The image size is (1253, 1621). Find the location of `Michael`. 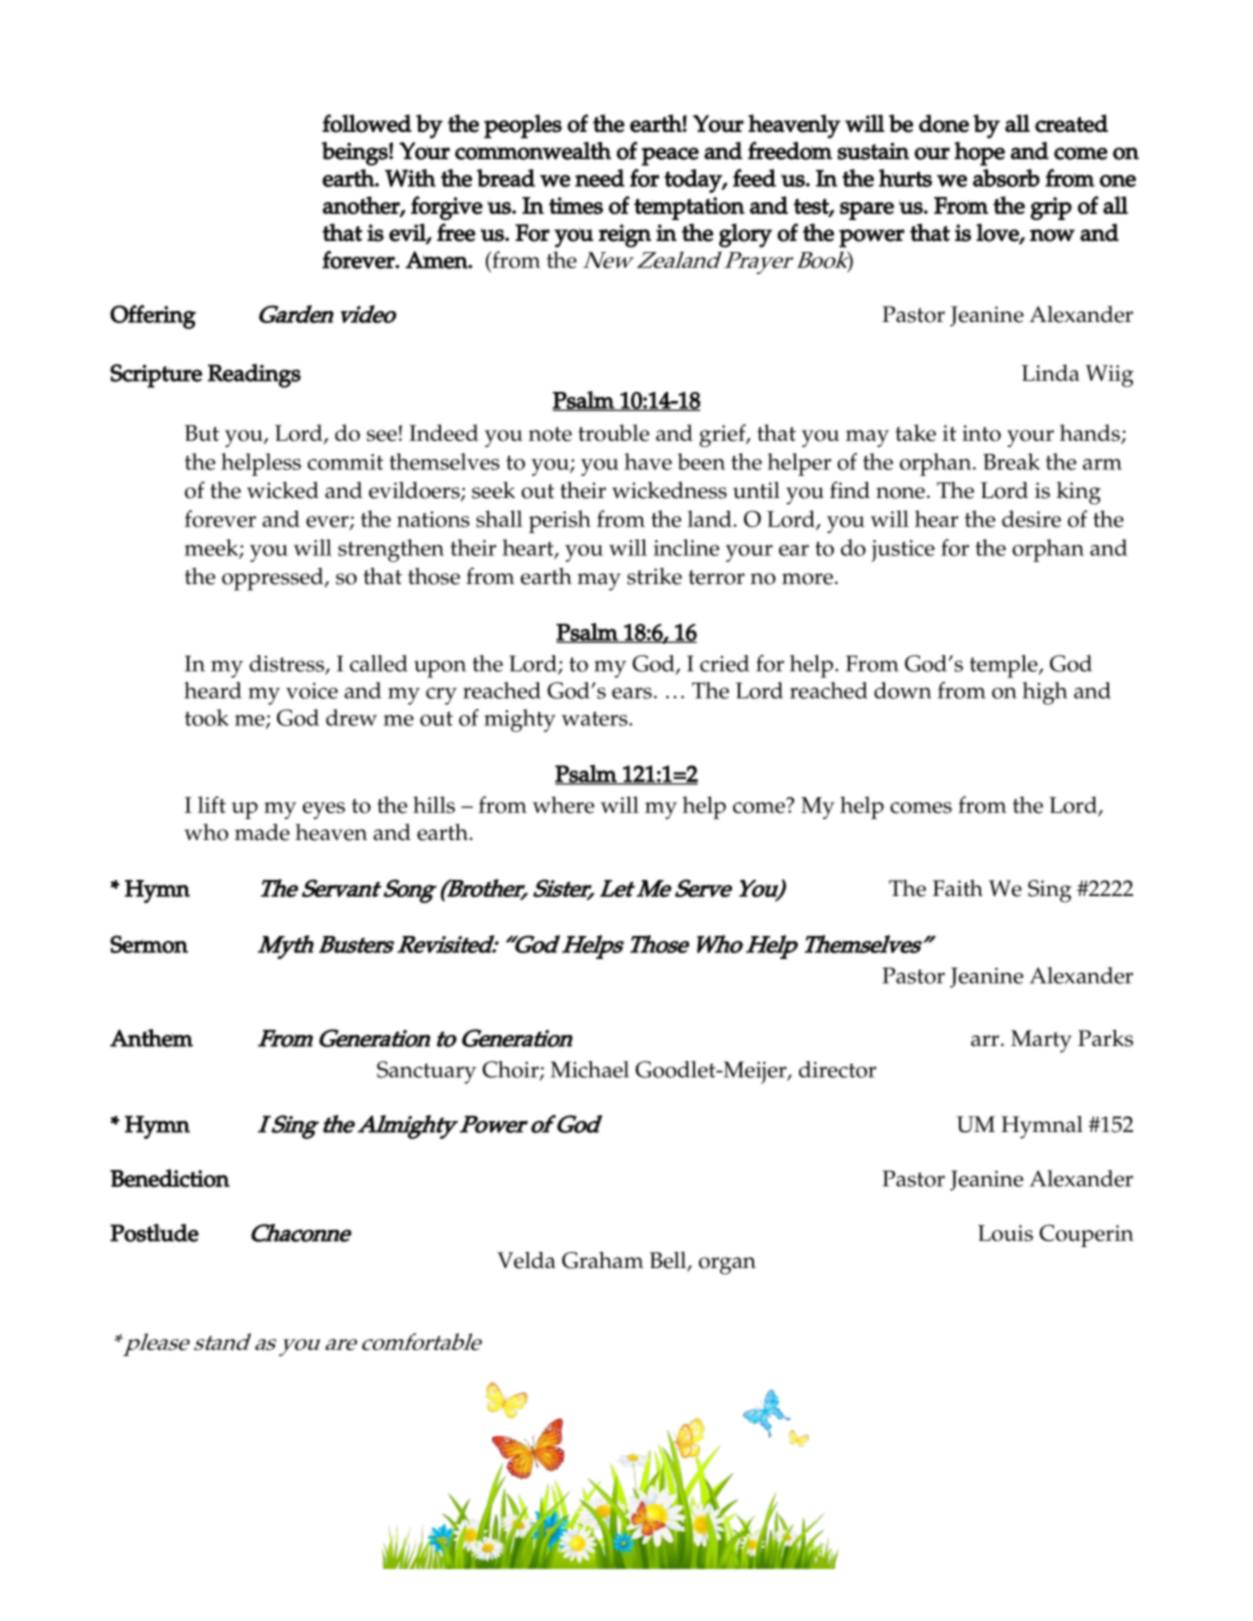

Michael is located at coordinates (590, 1069).
